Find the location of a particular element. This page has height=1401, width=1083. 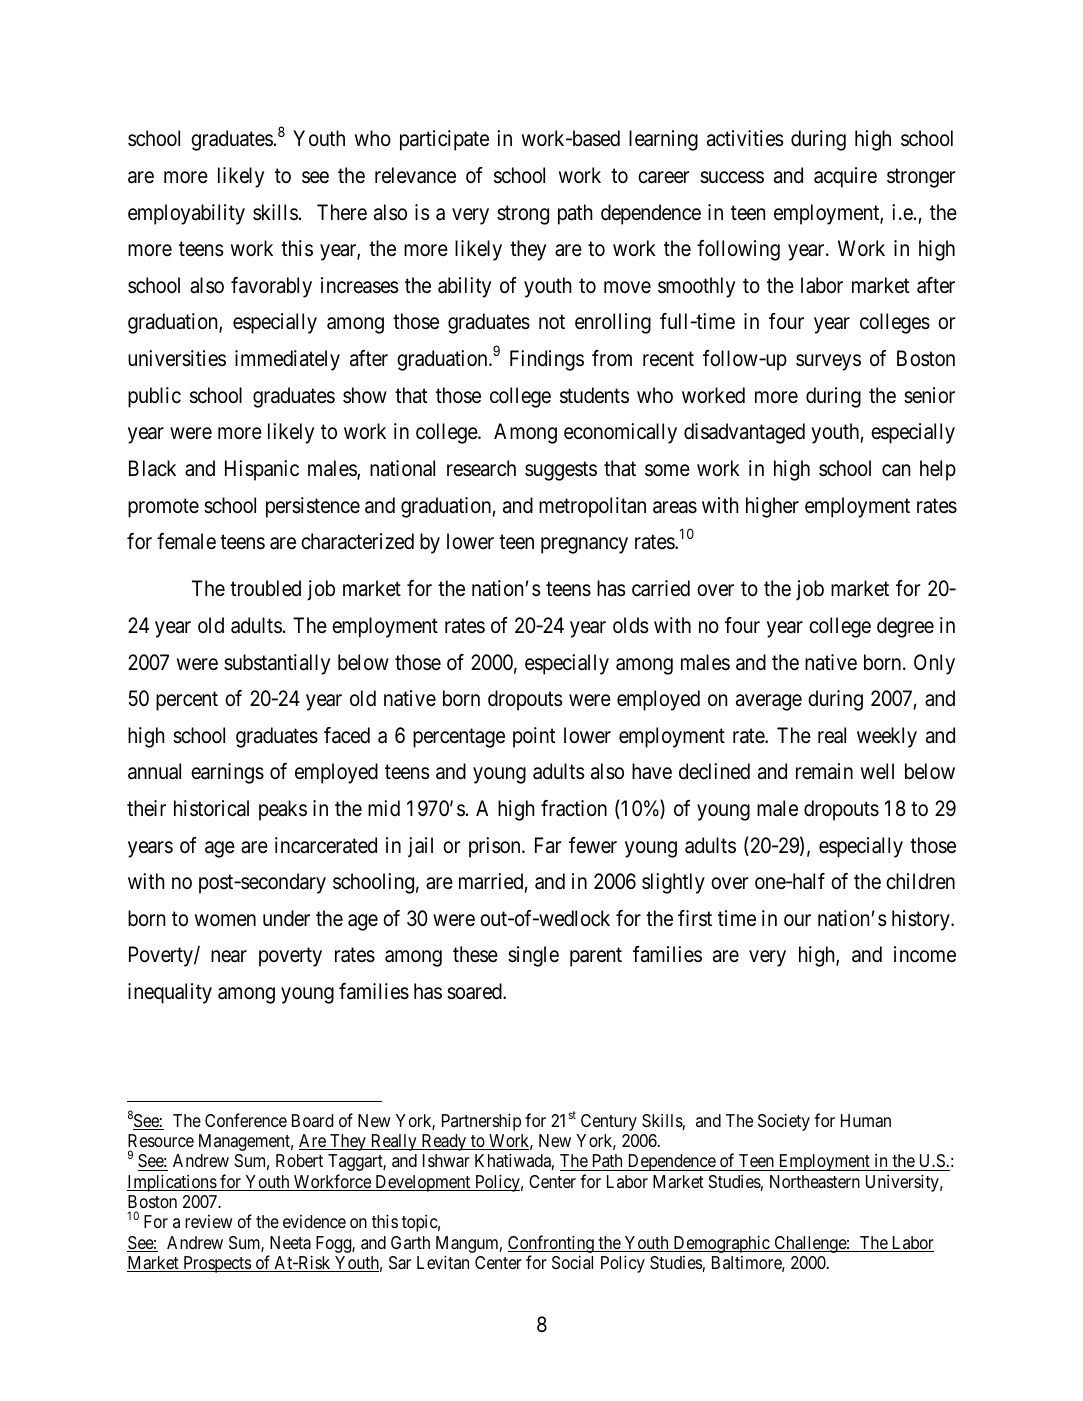

review is located at coordinates (208, 1221).
